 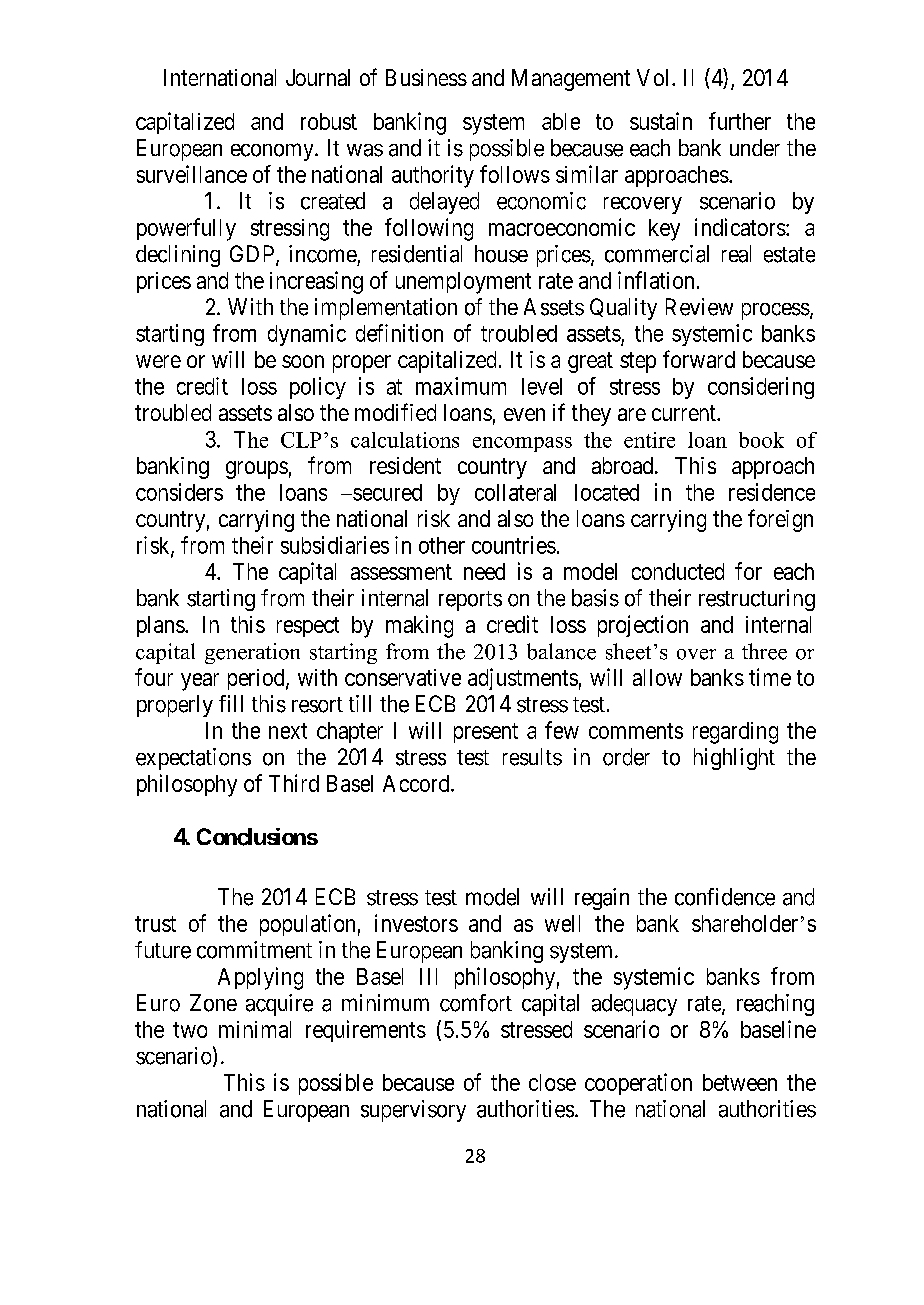 I want to click on Business, so click(x=426, y=77).
